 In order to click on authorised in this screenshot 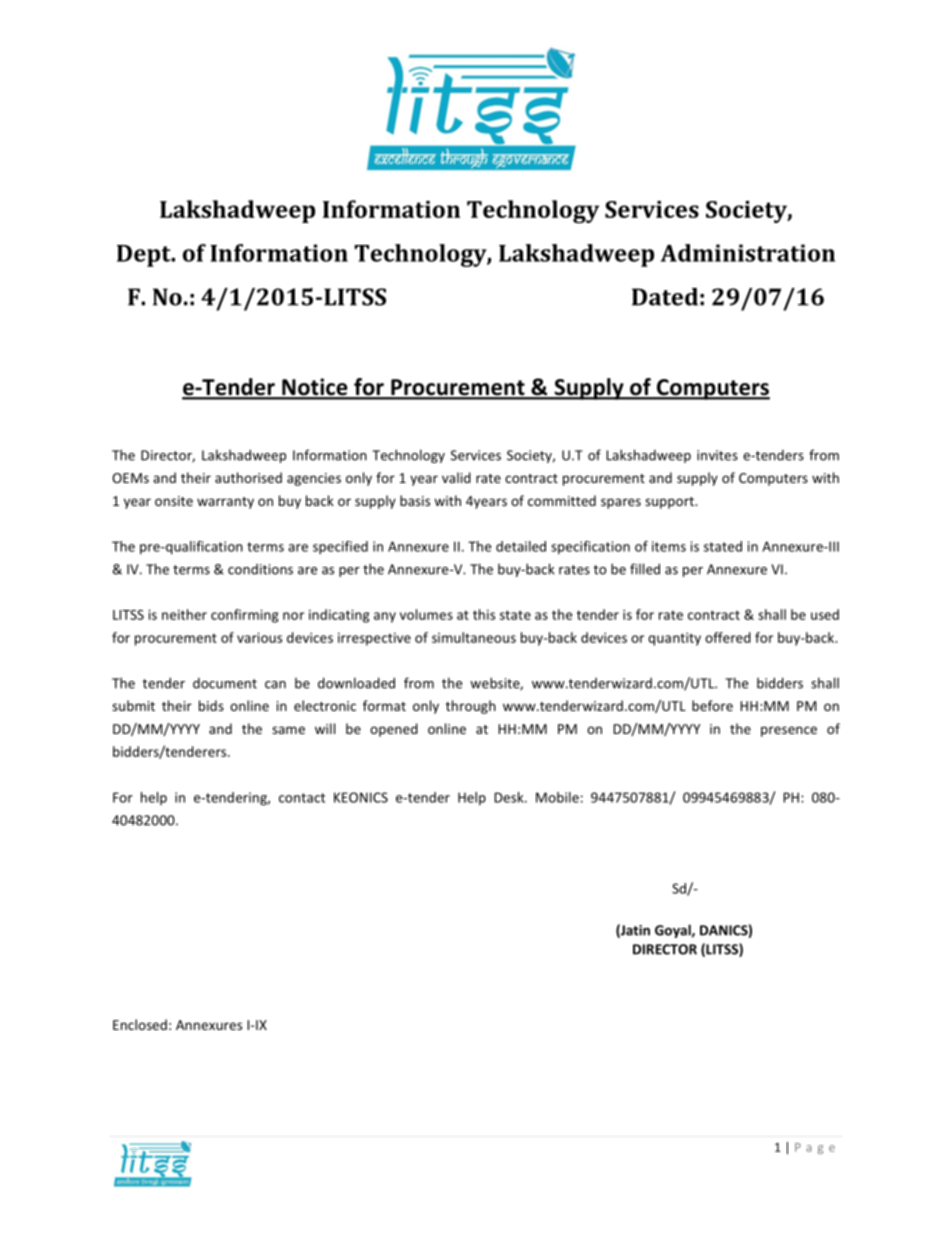, I will do `click(248, 477)`.
